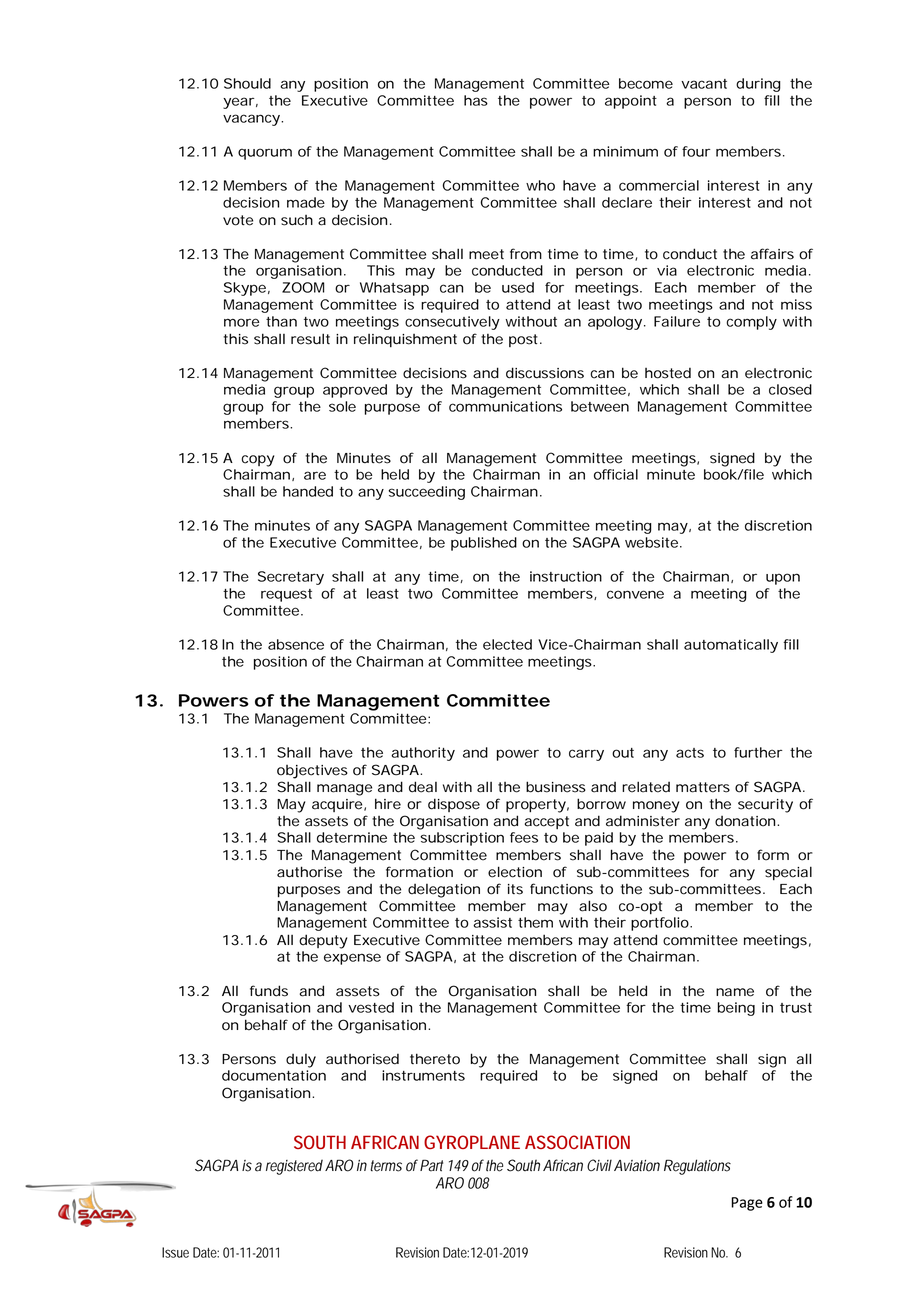  Describe the element at coordinates (704, 84) in the screenshot. I see `vacant` at that location.
